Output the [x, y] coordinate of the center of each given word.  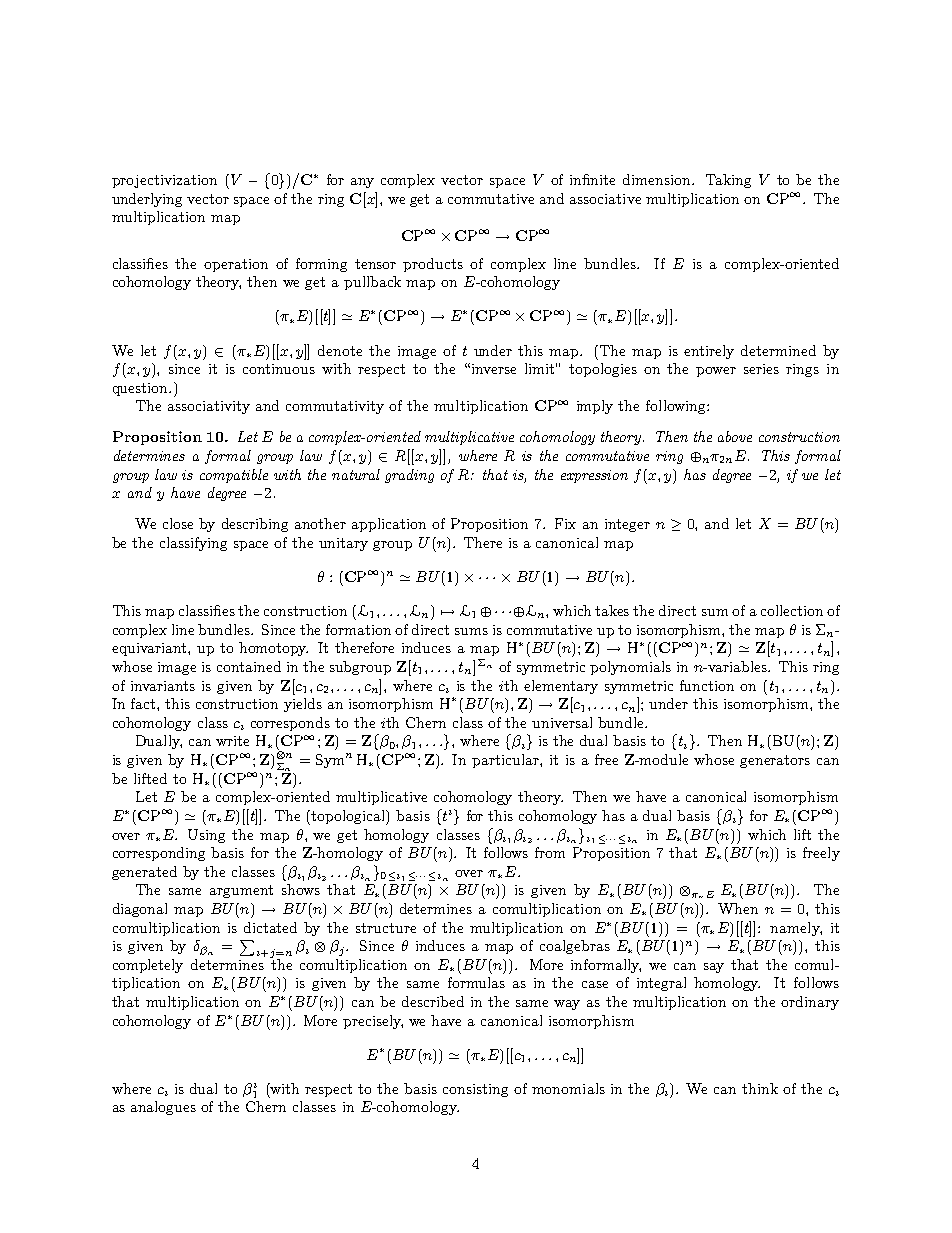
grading [409, 476]
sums [471, 631]
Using [206, 836]
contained [249, 666]
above [735, 436]
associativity [209, 407]
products [433, 265]
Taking [728, 181]
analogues [163, 1108]
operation [236, 265]
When [738, 908]
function [707, 685]
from [550, 852]
